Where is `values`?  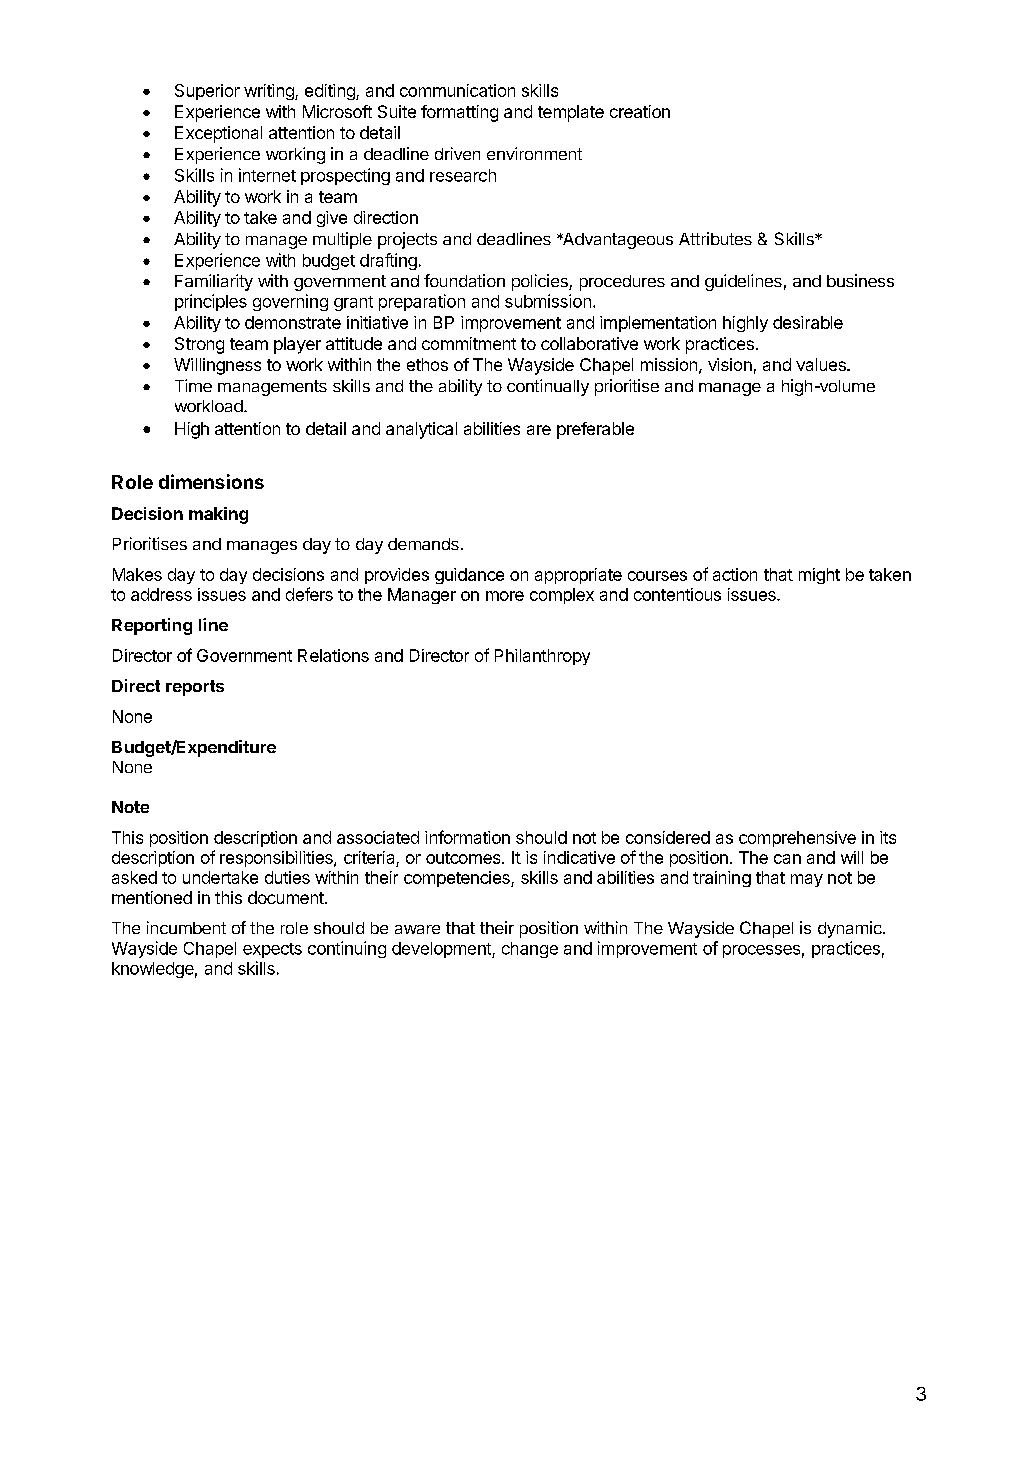 values is located at coordinates (822, 364).
